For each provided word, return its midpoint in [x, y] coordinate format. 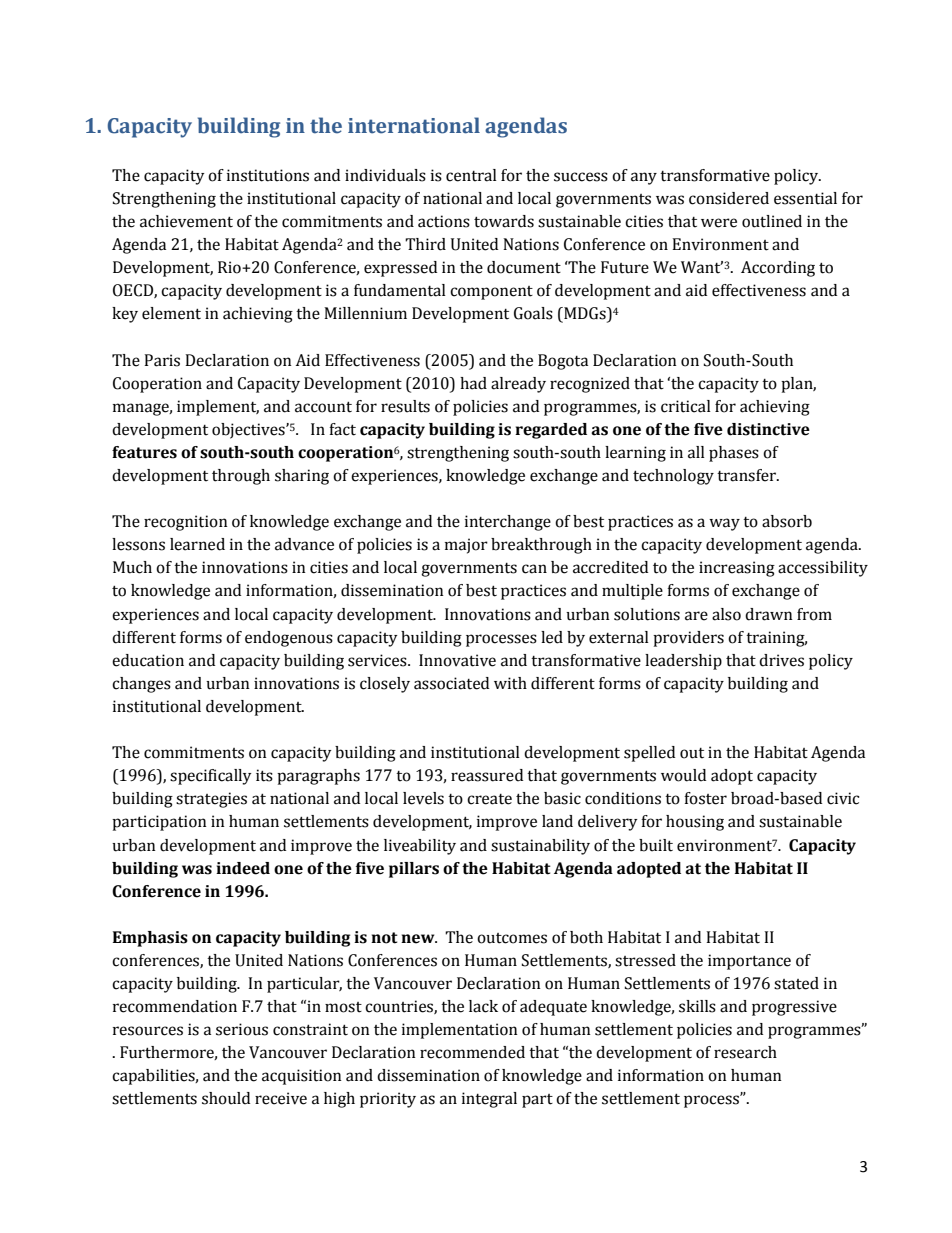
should [226, 1098]
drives [781, 660]
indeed [243, 868]
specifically [211, 777]
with [510, 683]
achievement [186, 221]
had [473, 383]
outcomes [512, 938]
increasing [737, 569]
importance [749, 962]
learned [197, 544]
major [466, 546]
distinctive [768, 429]
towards [504, 221]
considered [729, 198]
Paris [162, 360]
